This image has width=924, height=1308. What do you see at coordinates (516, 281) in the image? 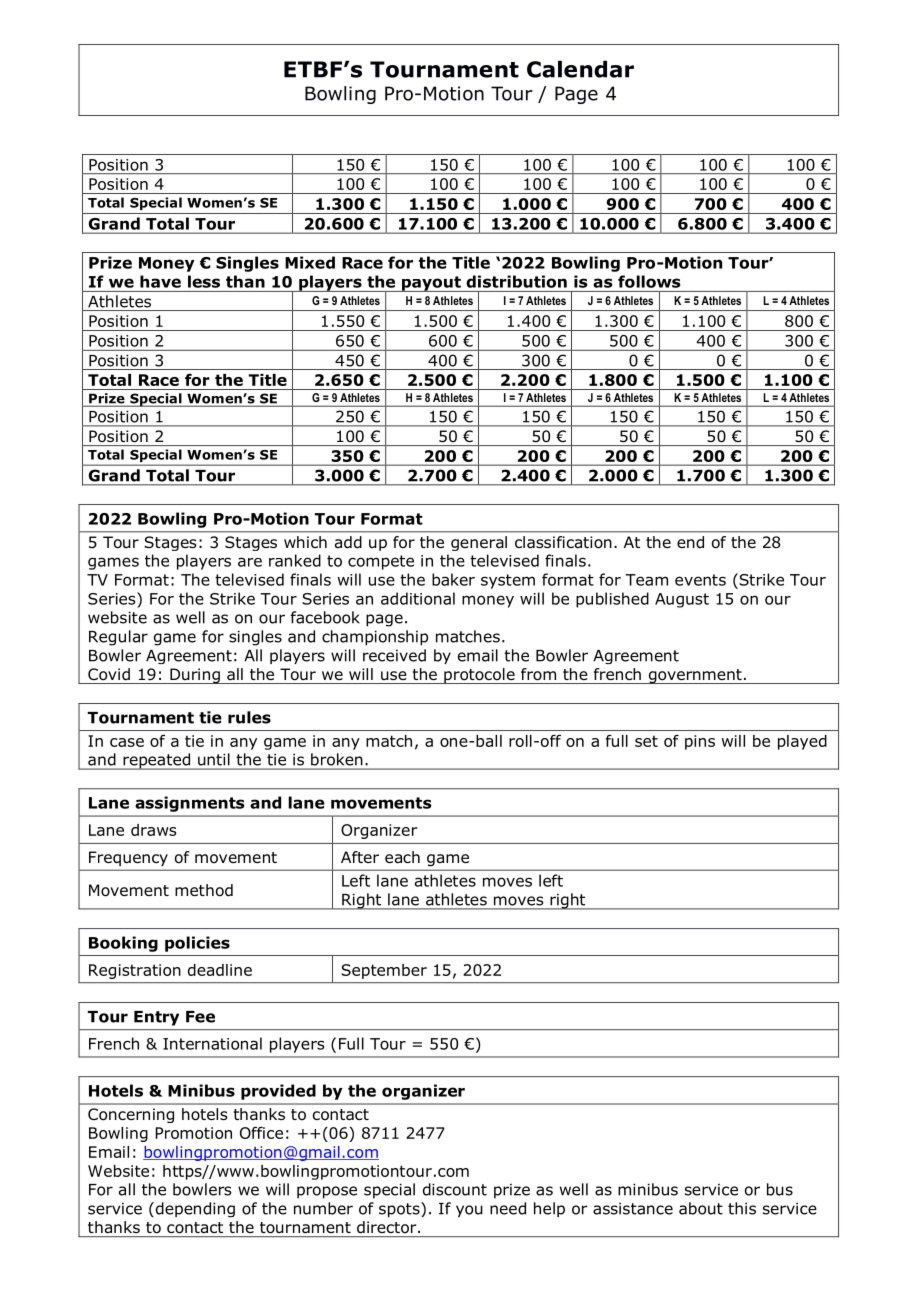
I see `distribution` at bounding box center [516, 281].
